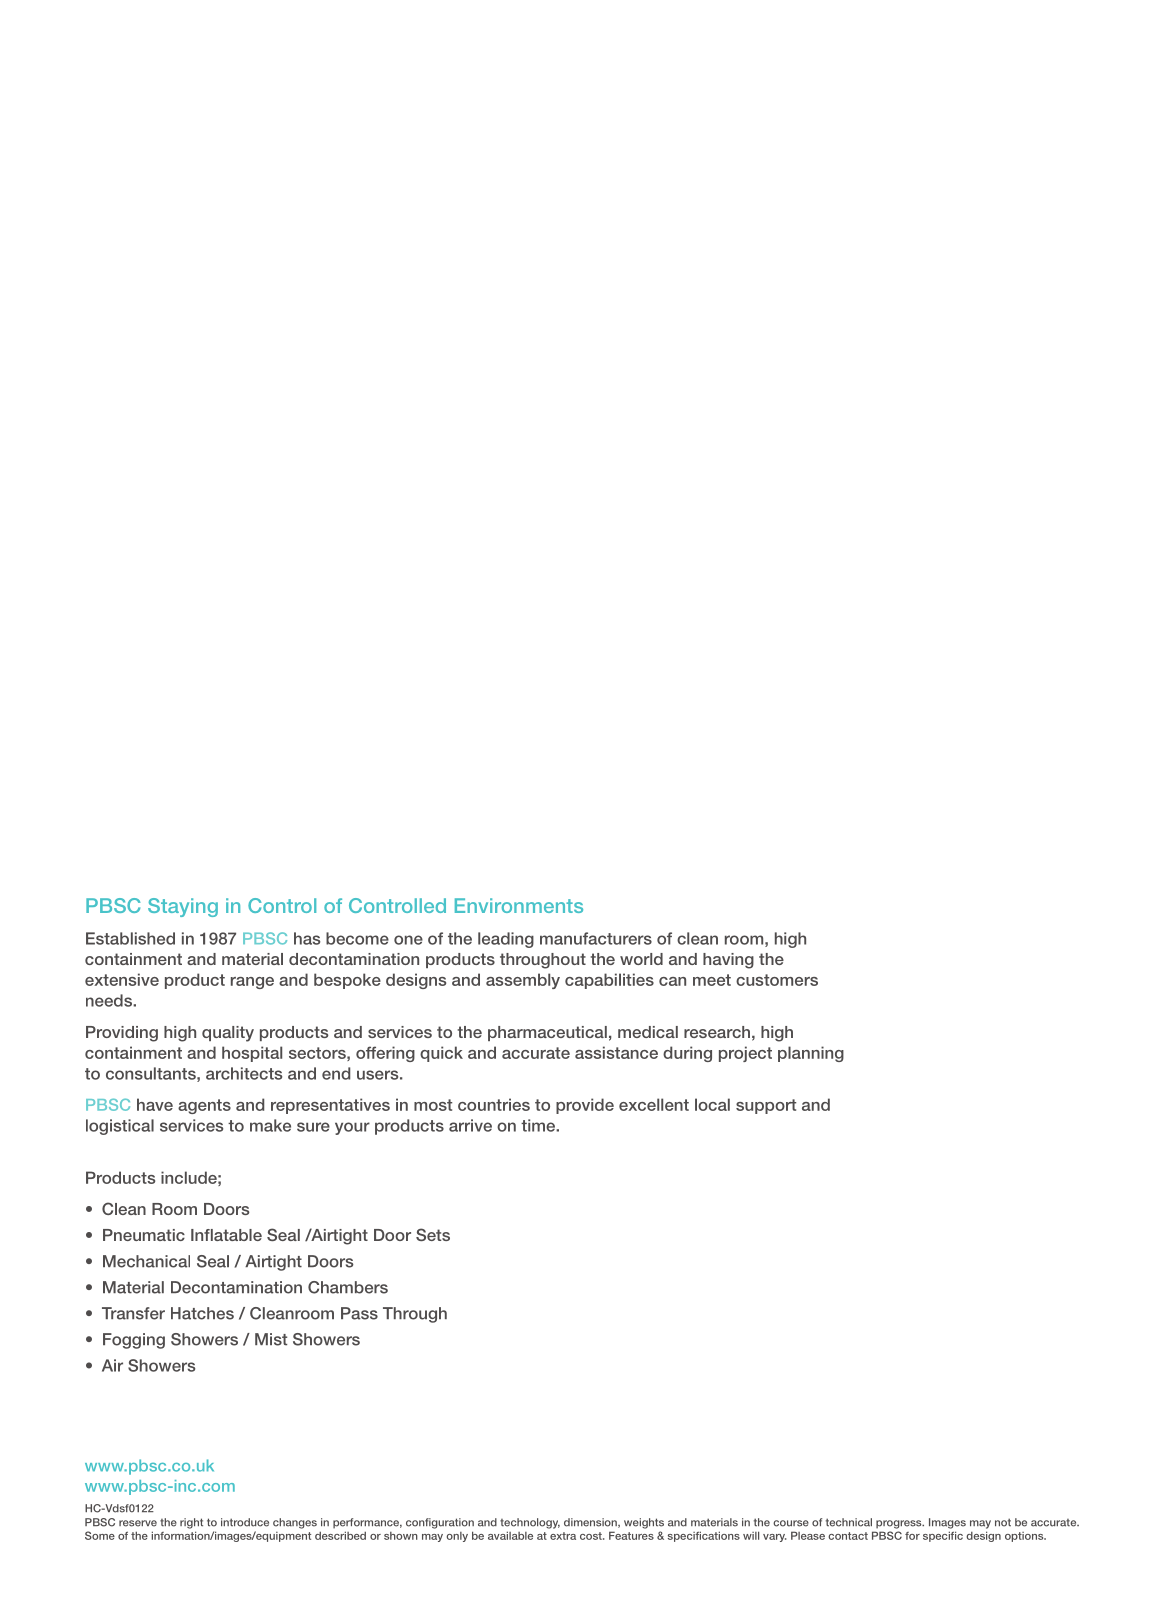 The width and height of the screenshot is (1153, 1618). What do you see at coordinates (596, 938) in the screenshot?
I see `manufacturers` at bounding box center [596, 938].
